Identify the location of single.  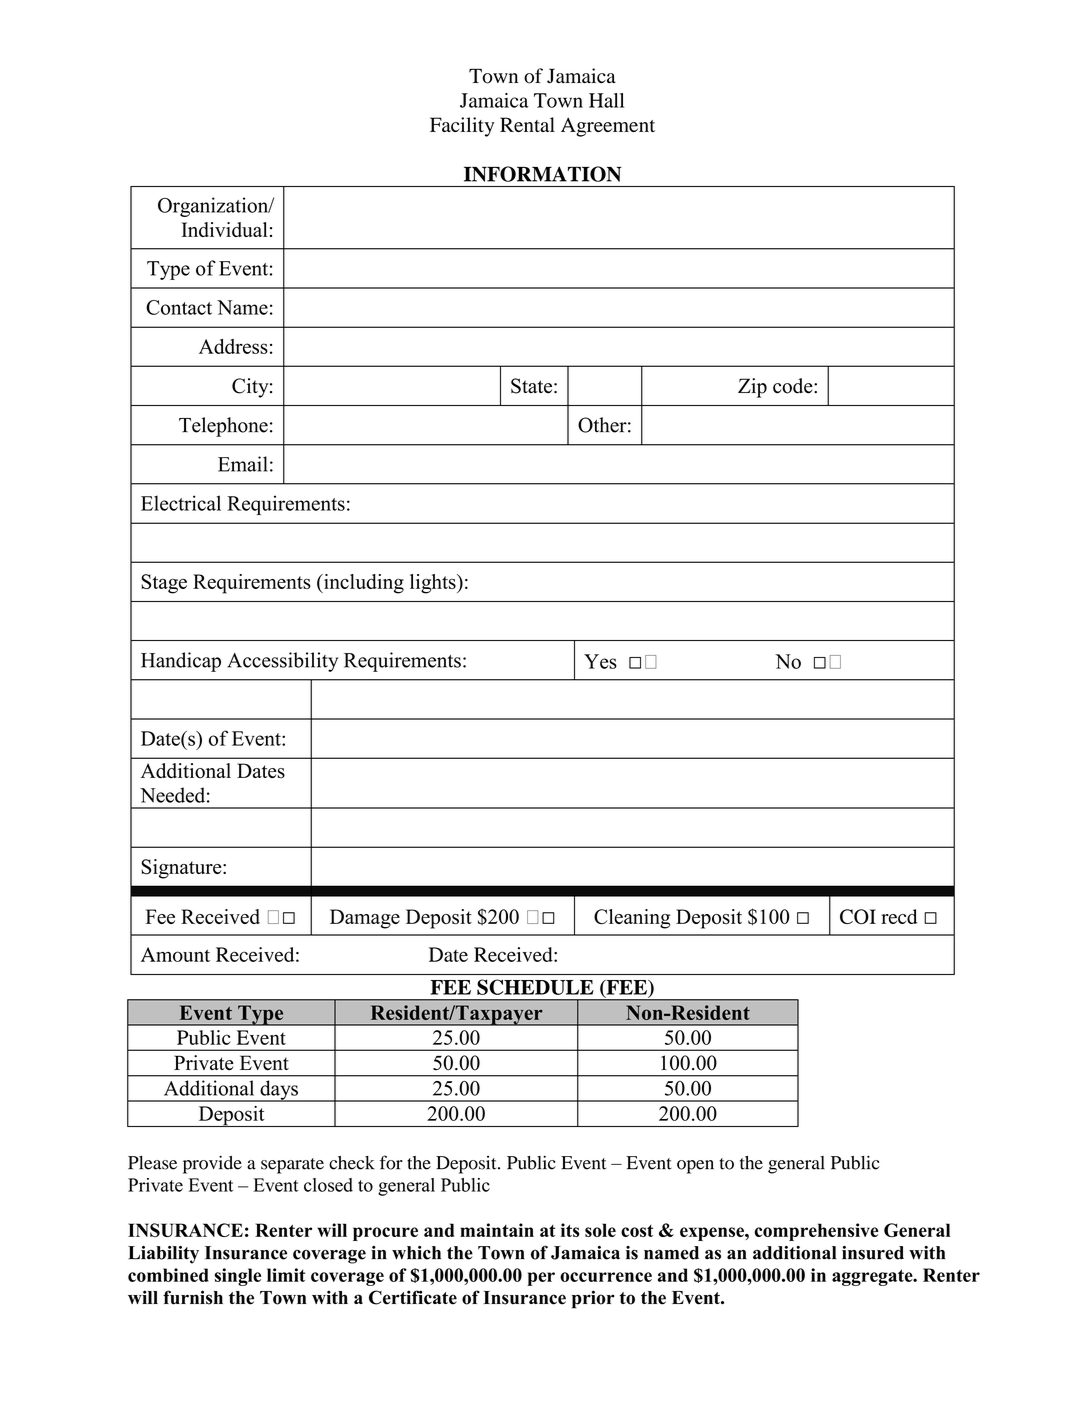
(238, 1277).
